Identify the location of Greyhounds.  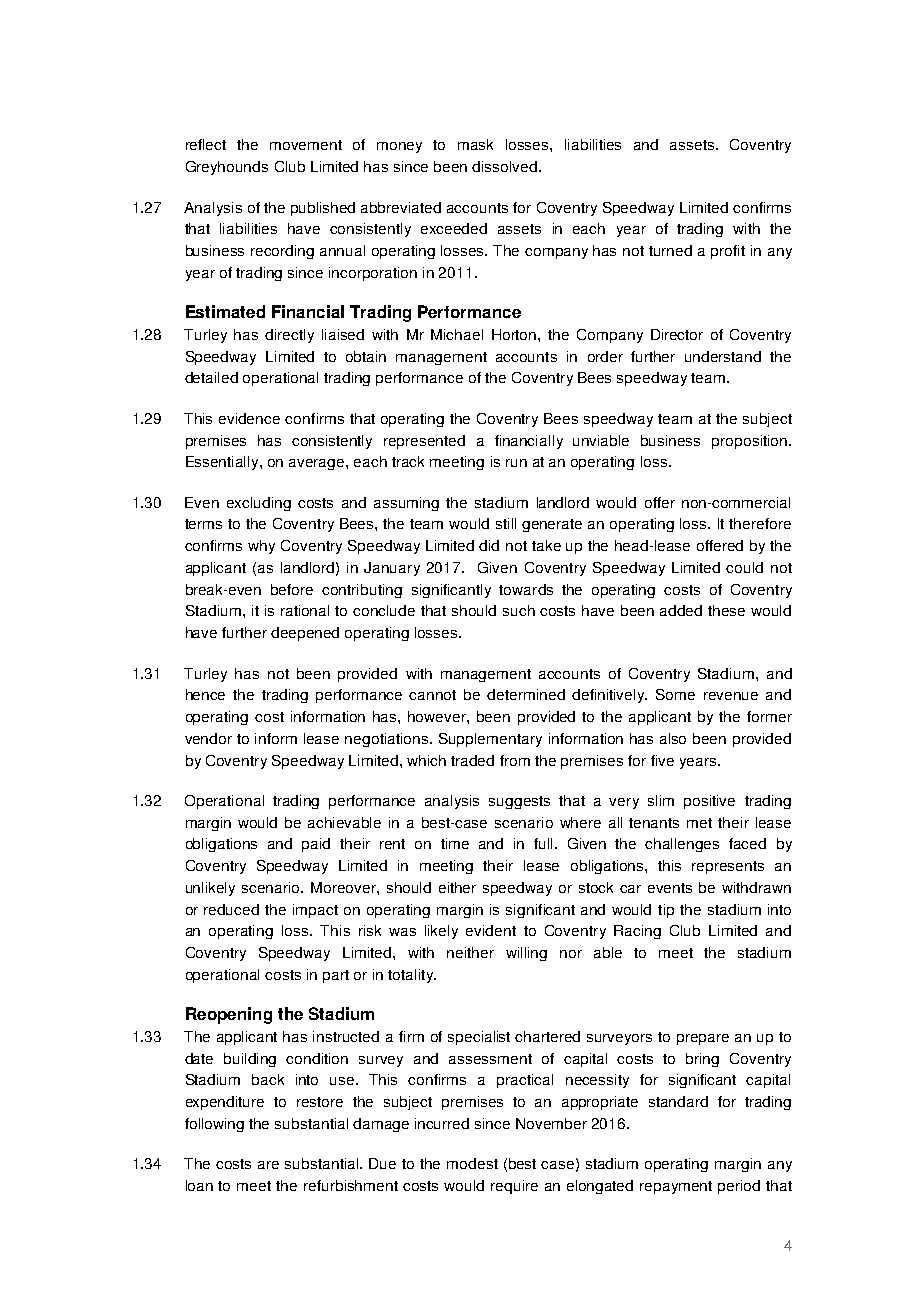
(227, 168).
